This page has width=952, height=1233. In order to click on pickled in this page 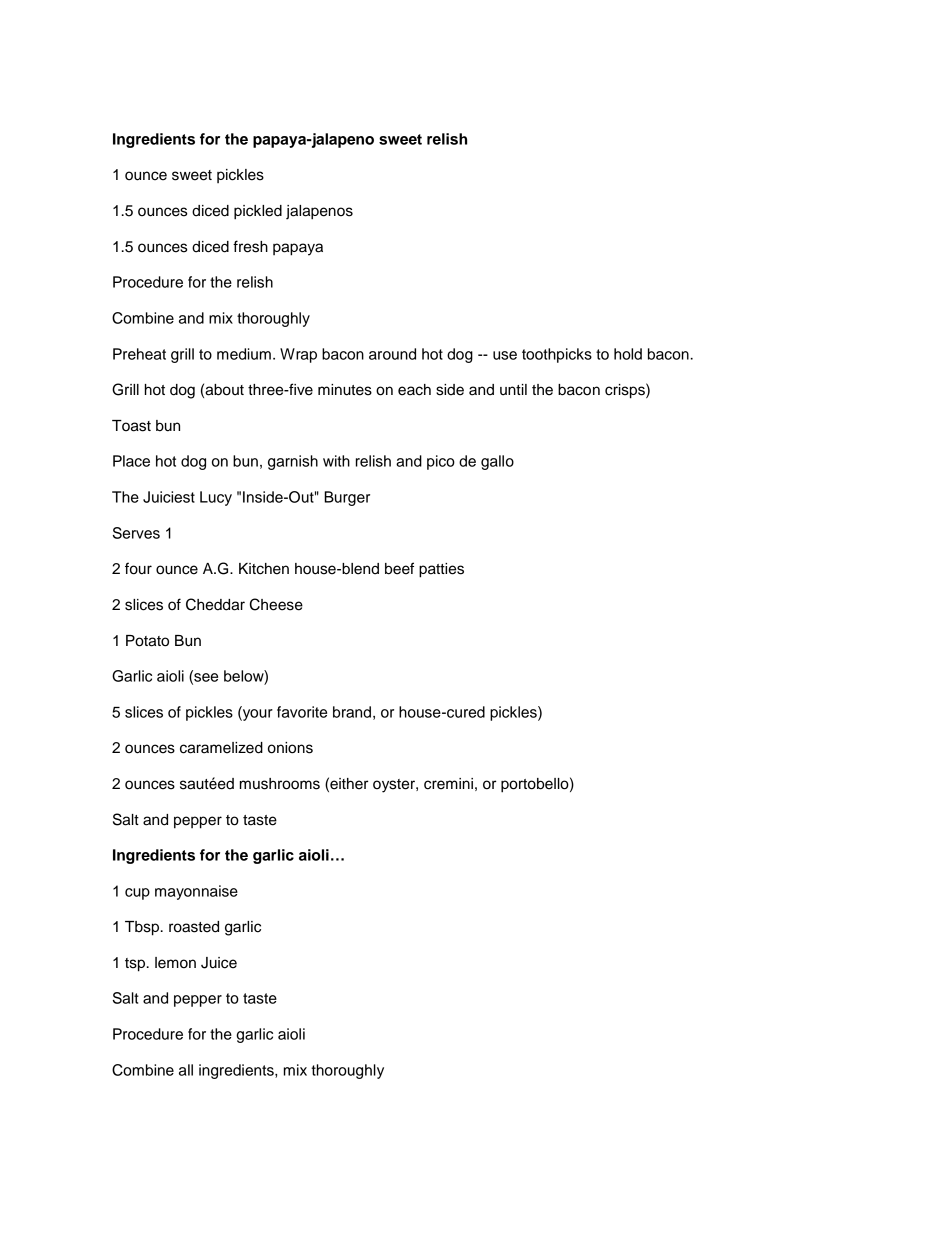, I will do `click(258, 212)`.
